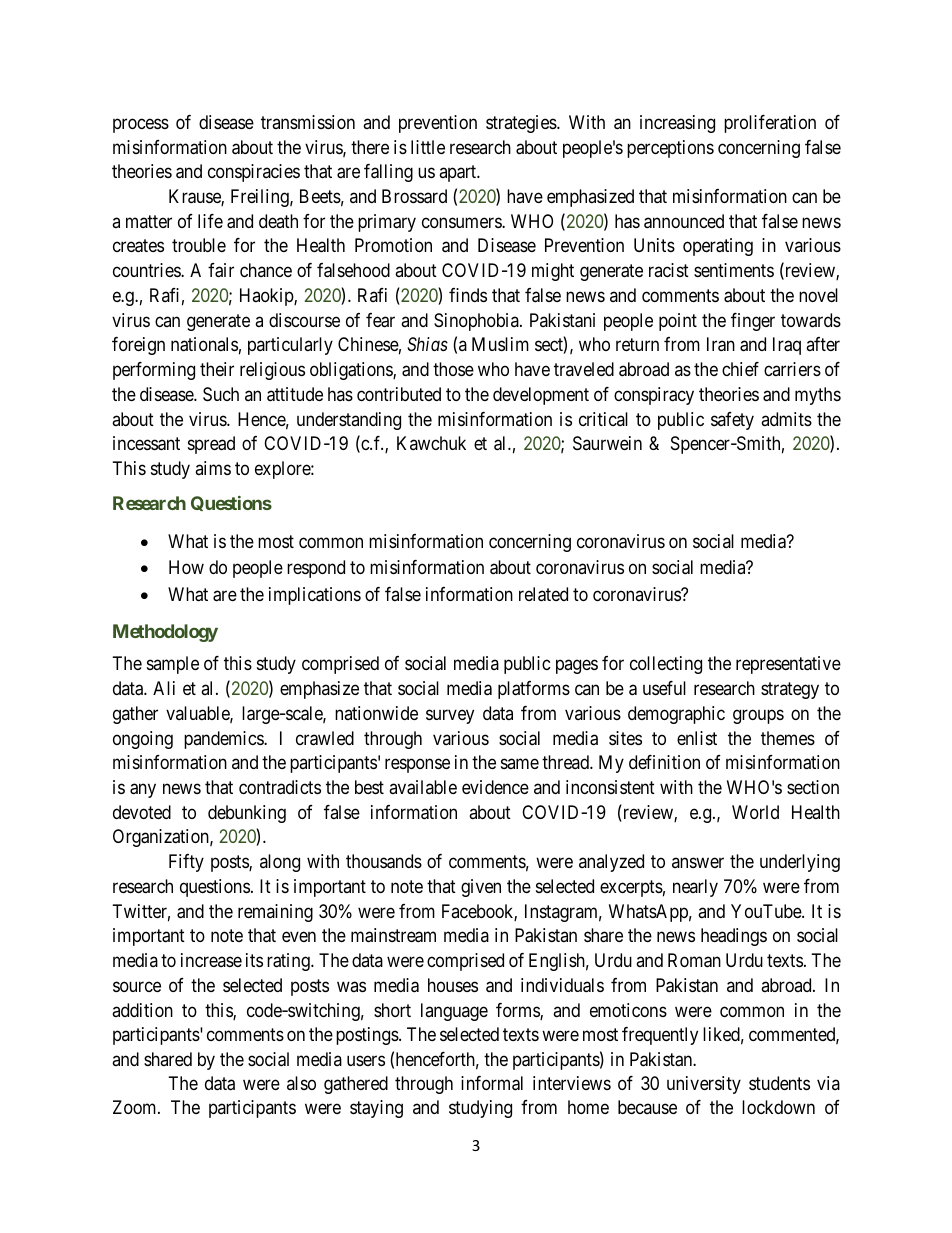 This screenshot has width=952, height=1233. I want to click on How, so click(186, 567).
